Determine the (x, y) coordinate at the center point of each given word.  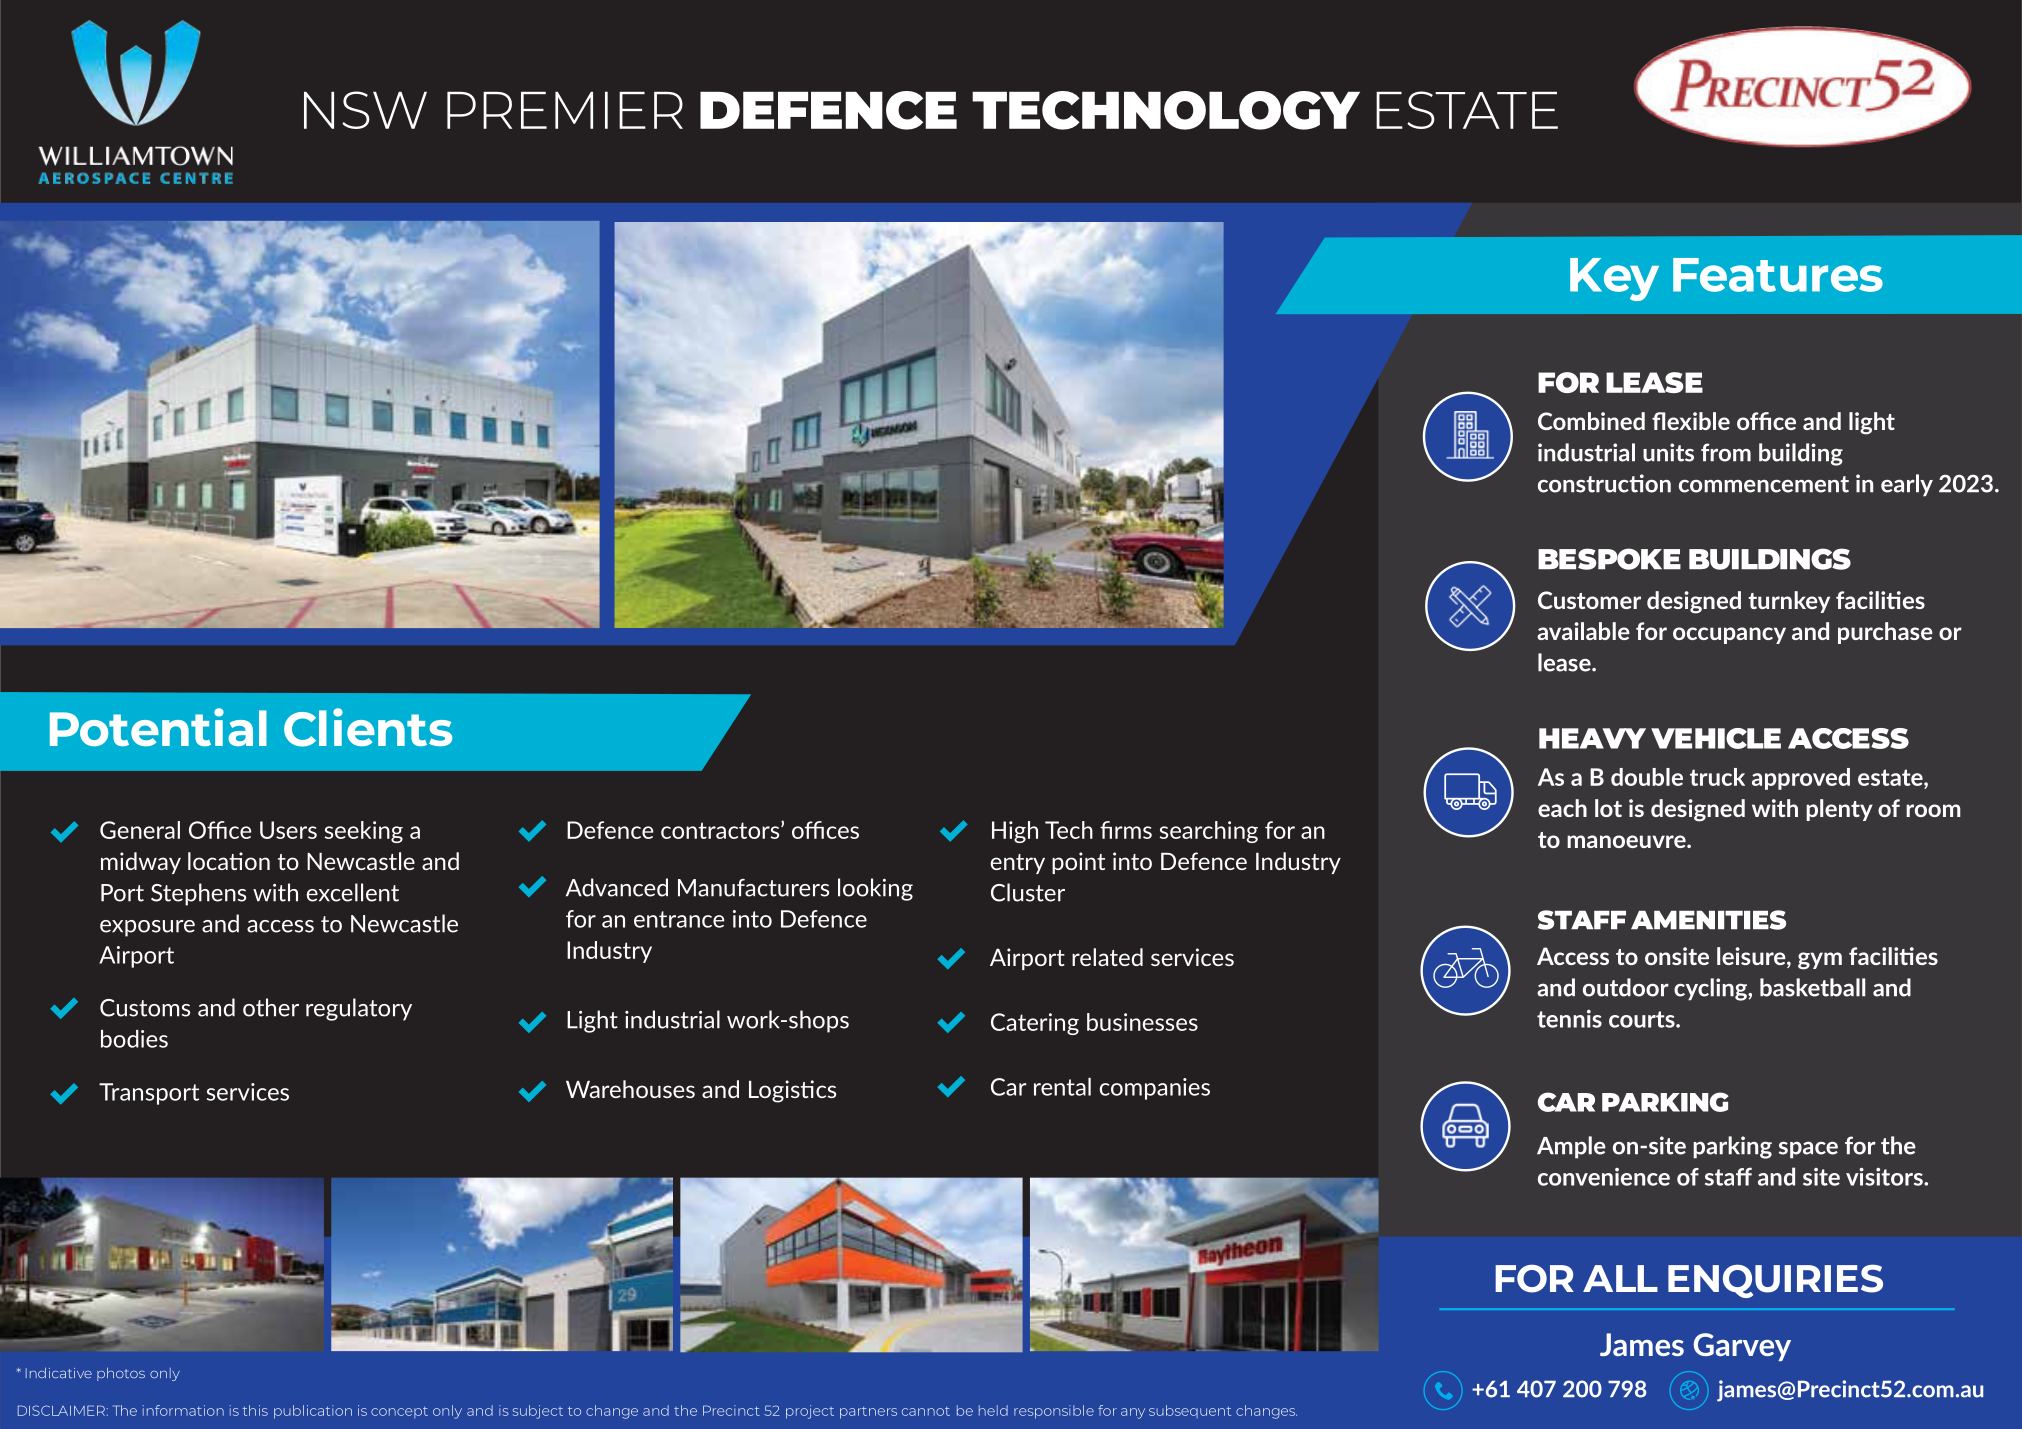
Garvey (1742, 1347)
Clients (368, 727)
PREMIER (565, 110)
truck (1717, 777)
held (993, 1410)
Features (1778, 275)
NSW (365, 110)
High (1015, 832)
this (255, 1410)
